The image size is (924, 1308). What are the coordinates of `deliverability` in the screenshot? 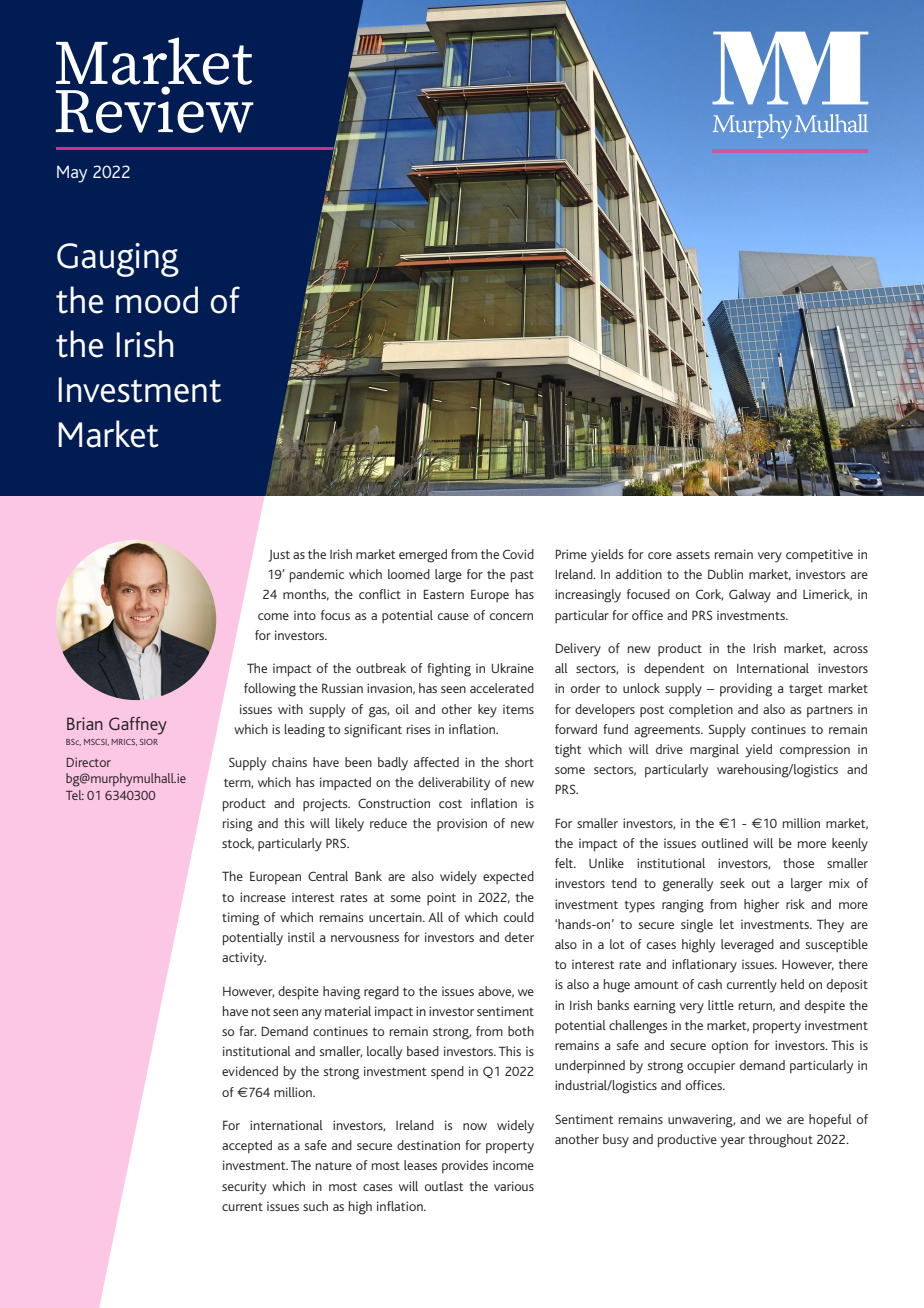 It's located at (454, 784).
